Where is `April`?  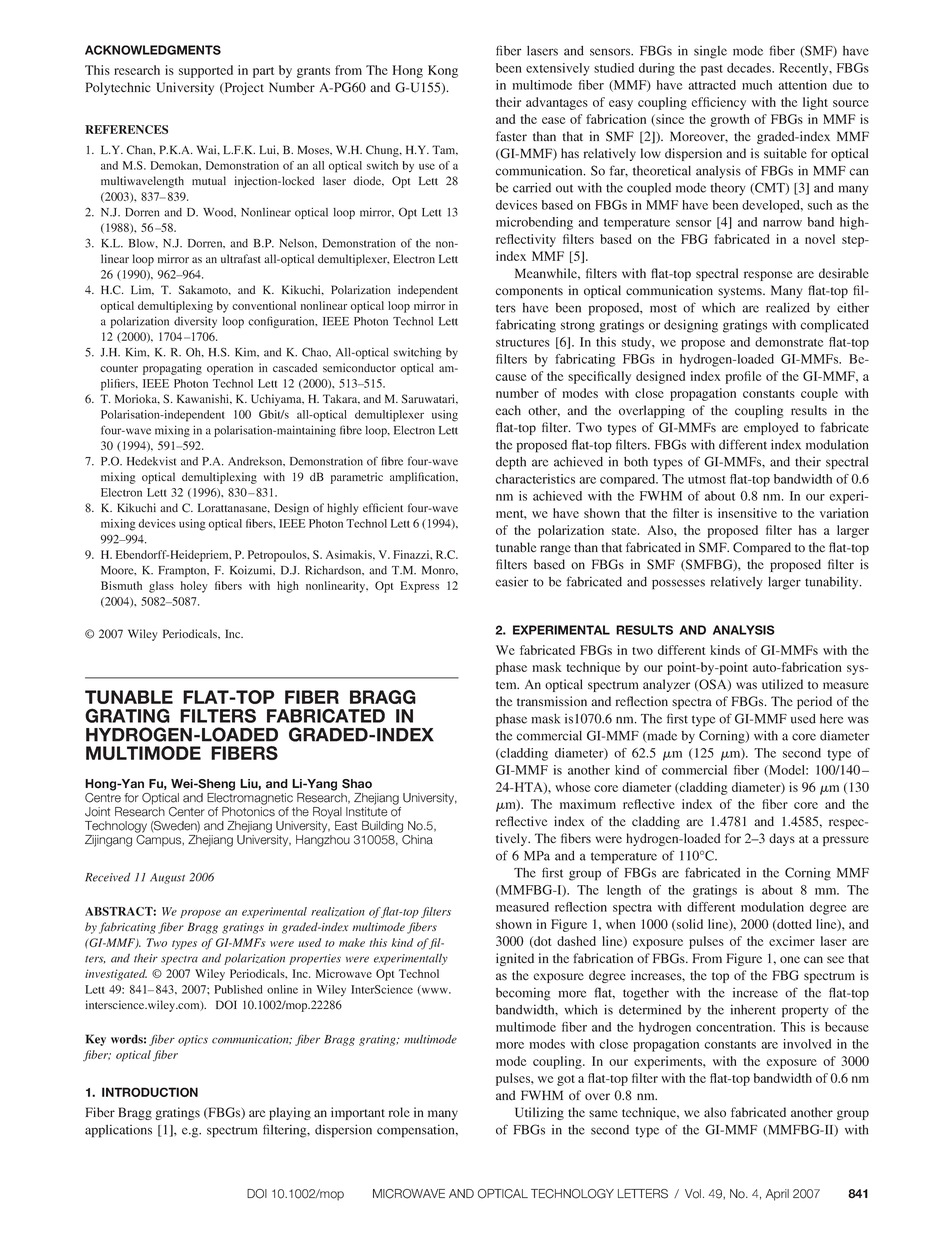 April is located at coordinates (777, 1195).
